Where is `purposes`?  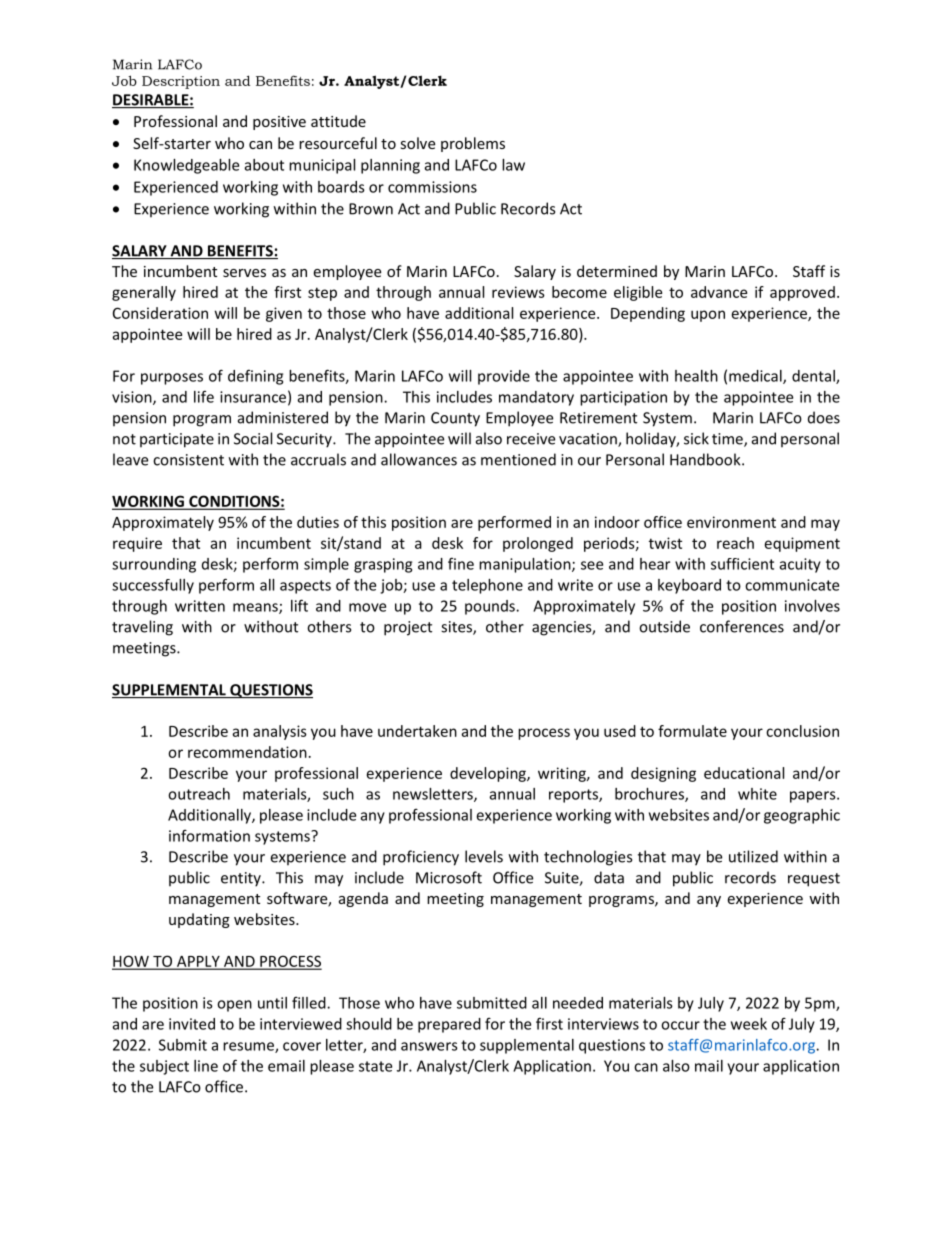 purposes is located at coordinates (172, 379).
